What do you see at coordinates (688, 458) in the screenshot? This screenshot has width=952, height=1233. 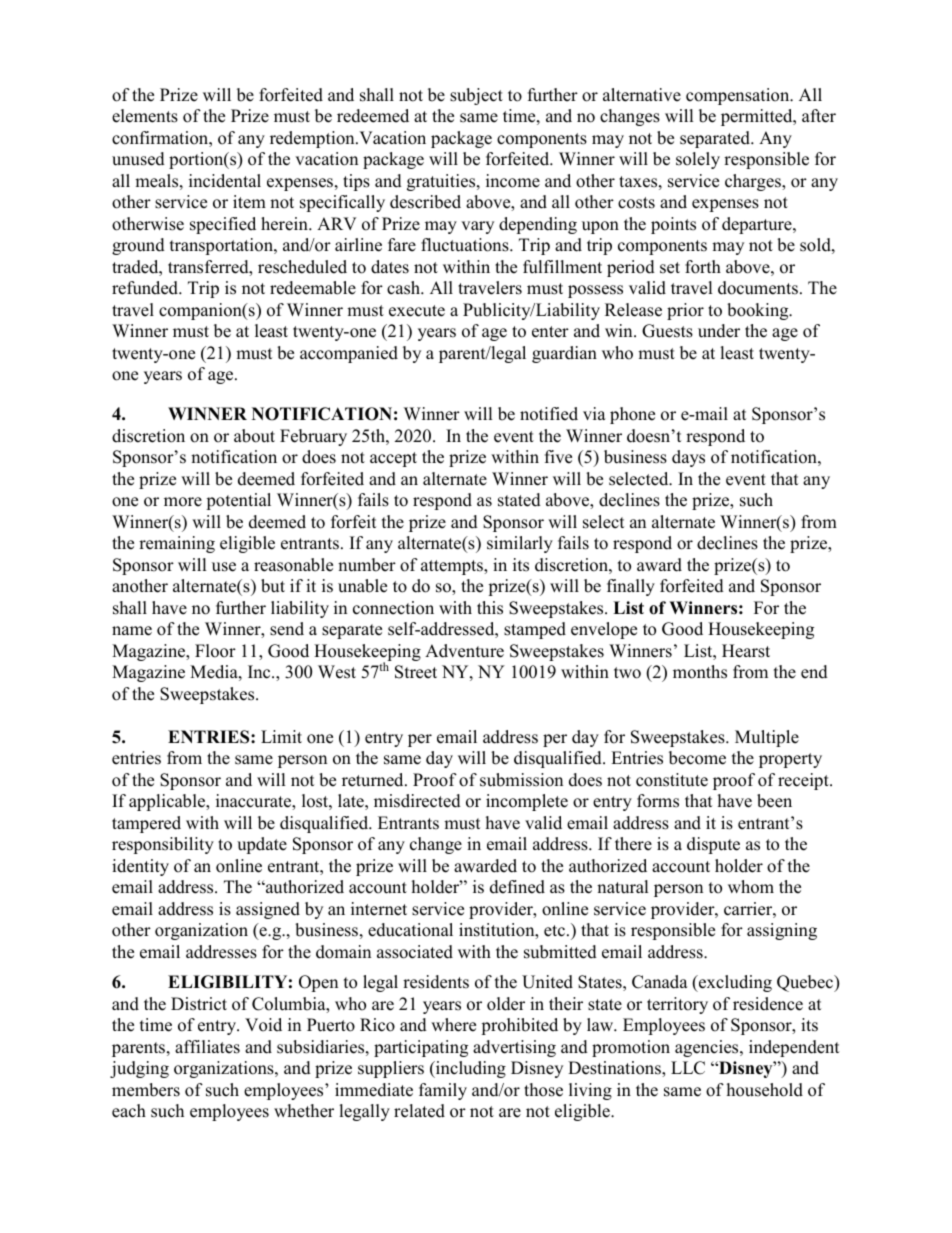 I see `days` at bounding box center [688, 458].
